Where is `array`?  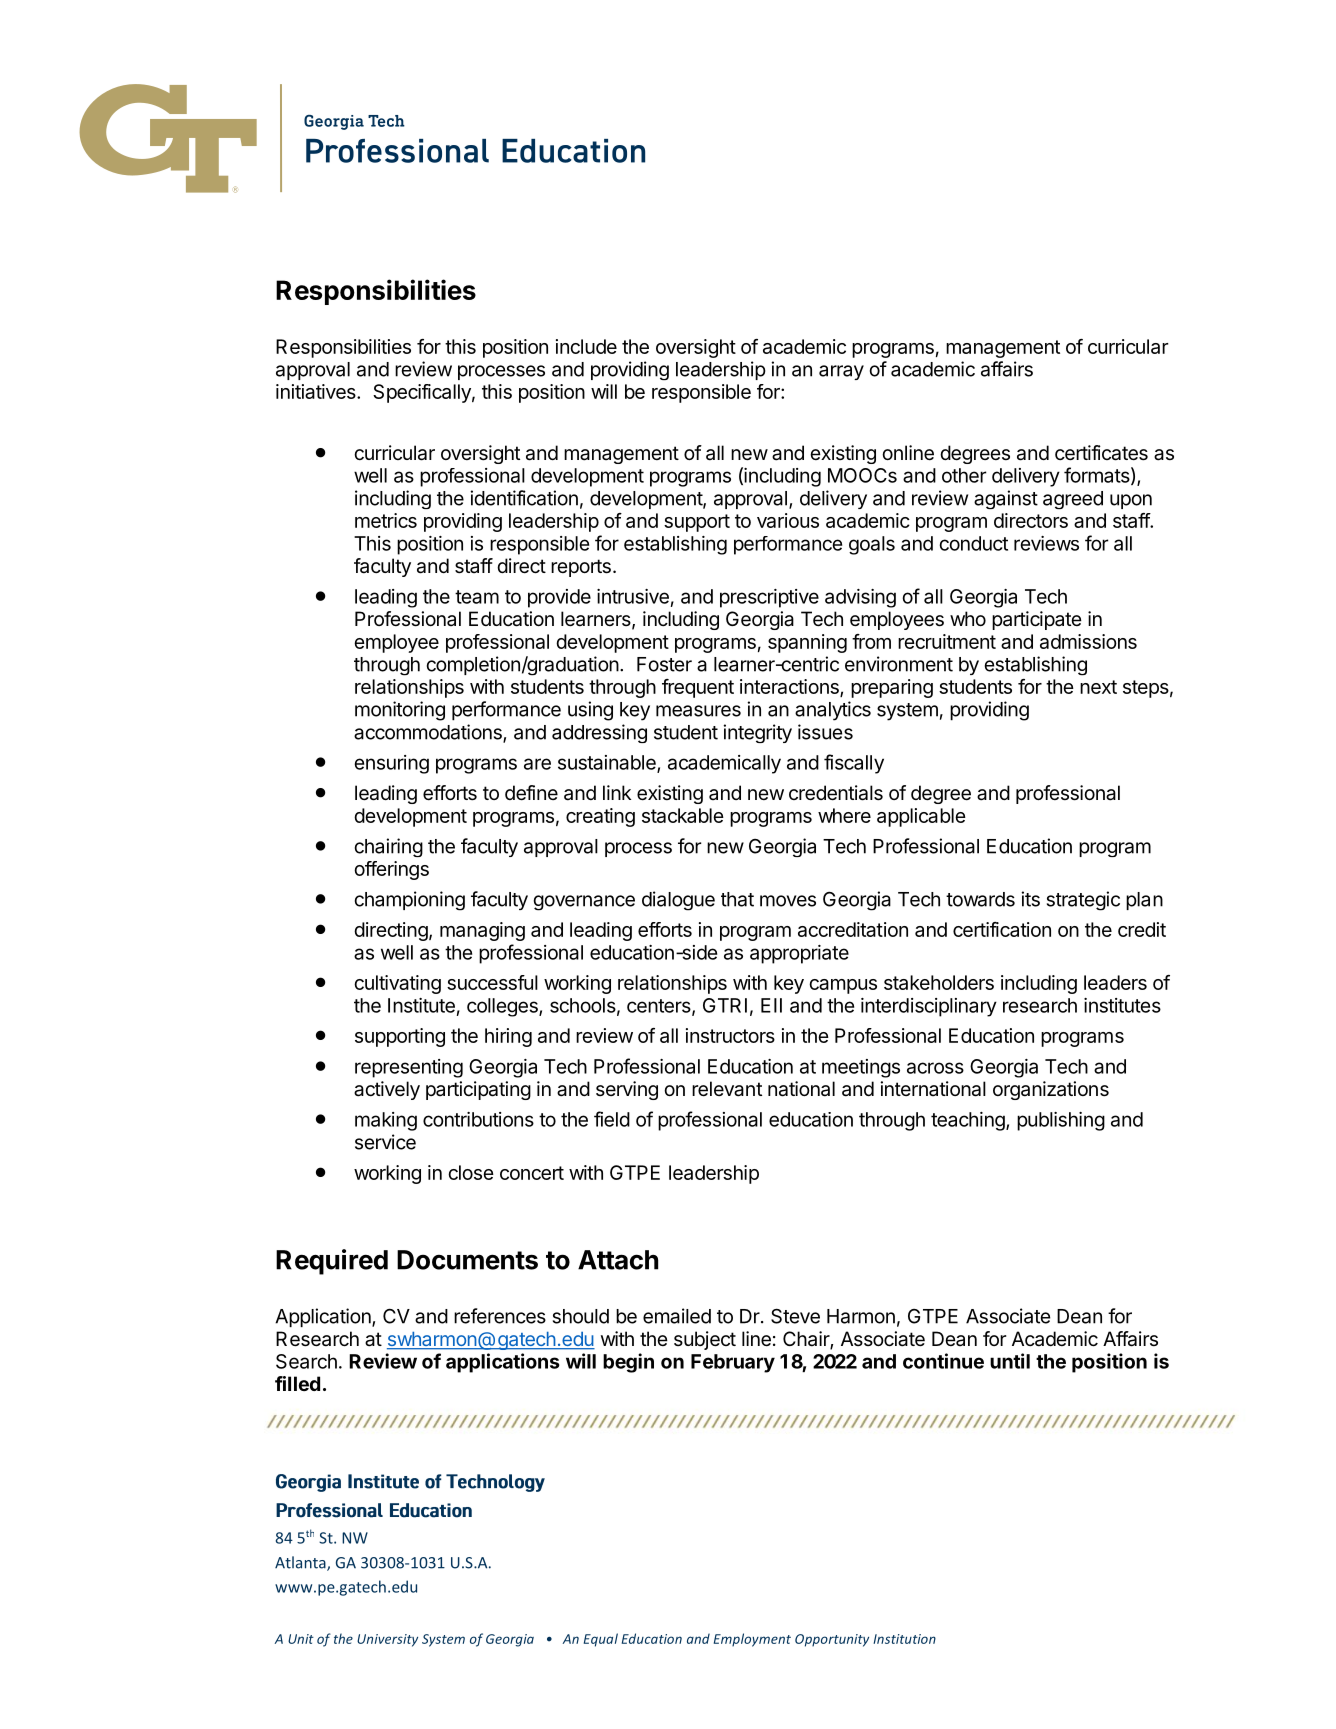 array is located at coordinates (841, 372).
